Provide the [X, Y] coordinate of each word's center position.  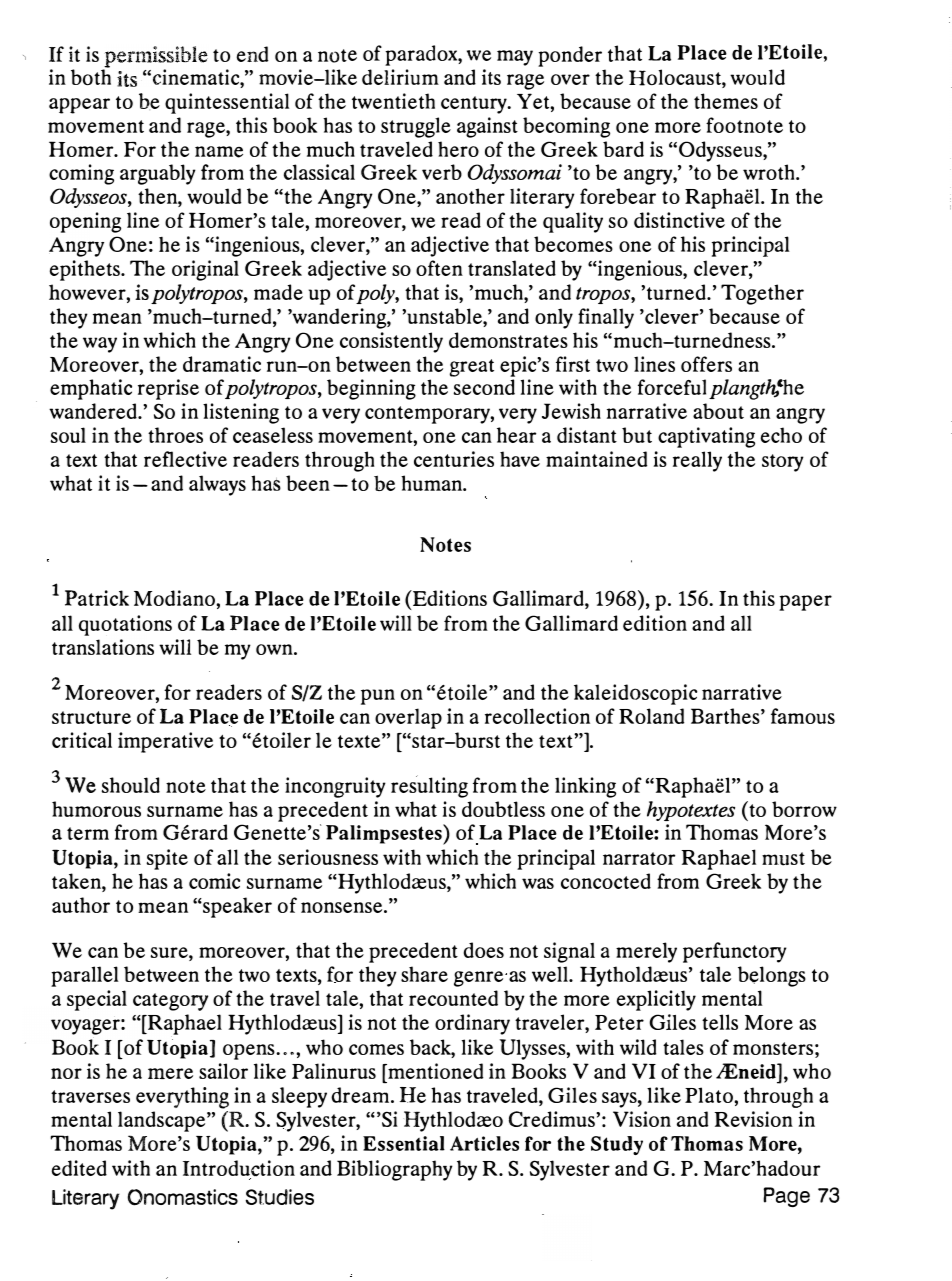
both [91, 76]
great [472, 368]
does [484, 950]
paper [805, 603]
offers [706, 364]
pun [378, 697]
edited [79, 1168]
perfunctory [735, 952]
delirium [400, 77]
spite [167, 859]
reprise [168, 389]
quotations [125, 625]
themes [726, 101]
